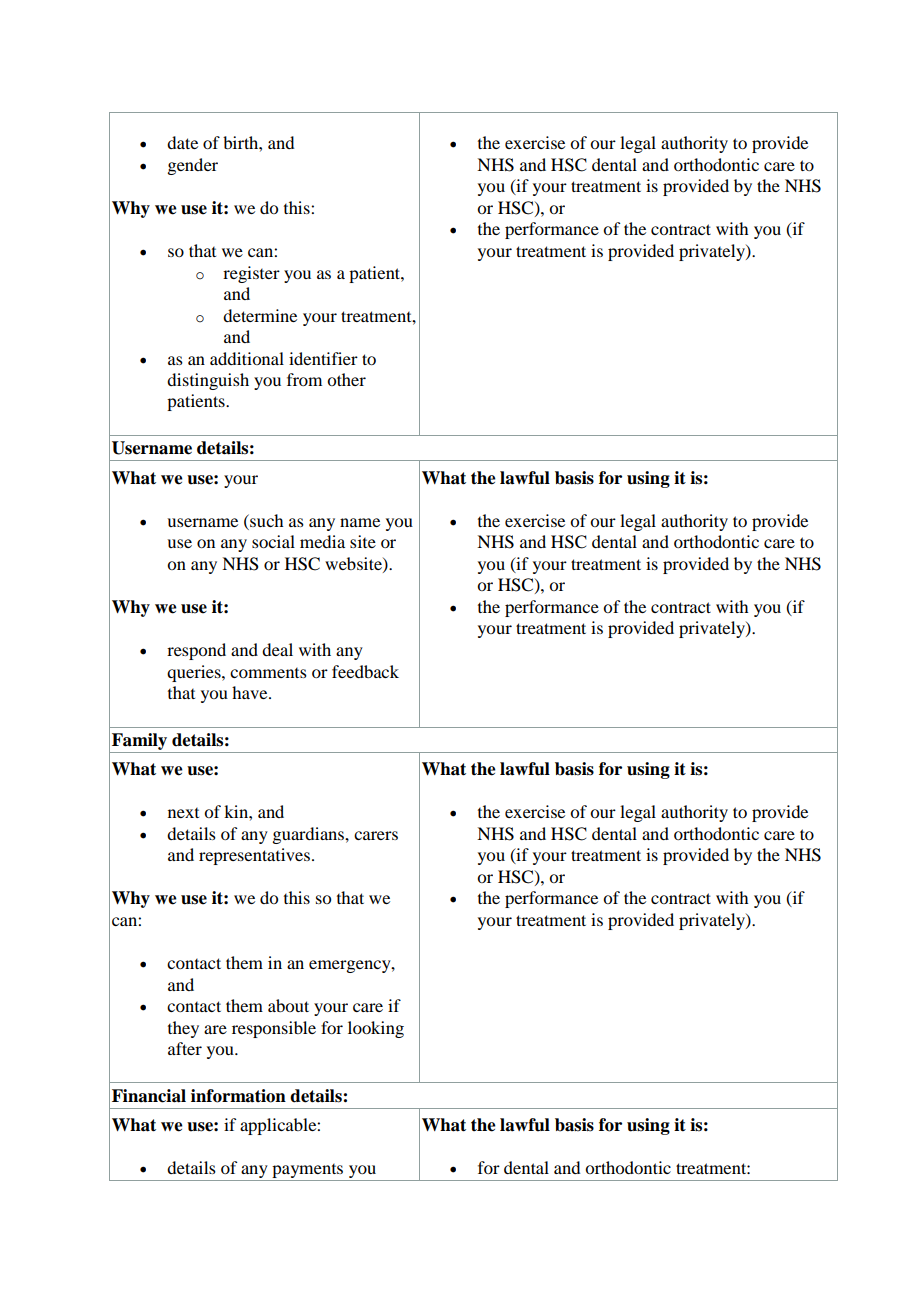  Describe the element at coordinates (268, 673) in the page. I see `comments` at that location.
